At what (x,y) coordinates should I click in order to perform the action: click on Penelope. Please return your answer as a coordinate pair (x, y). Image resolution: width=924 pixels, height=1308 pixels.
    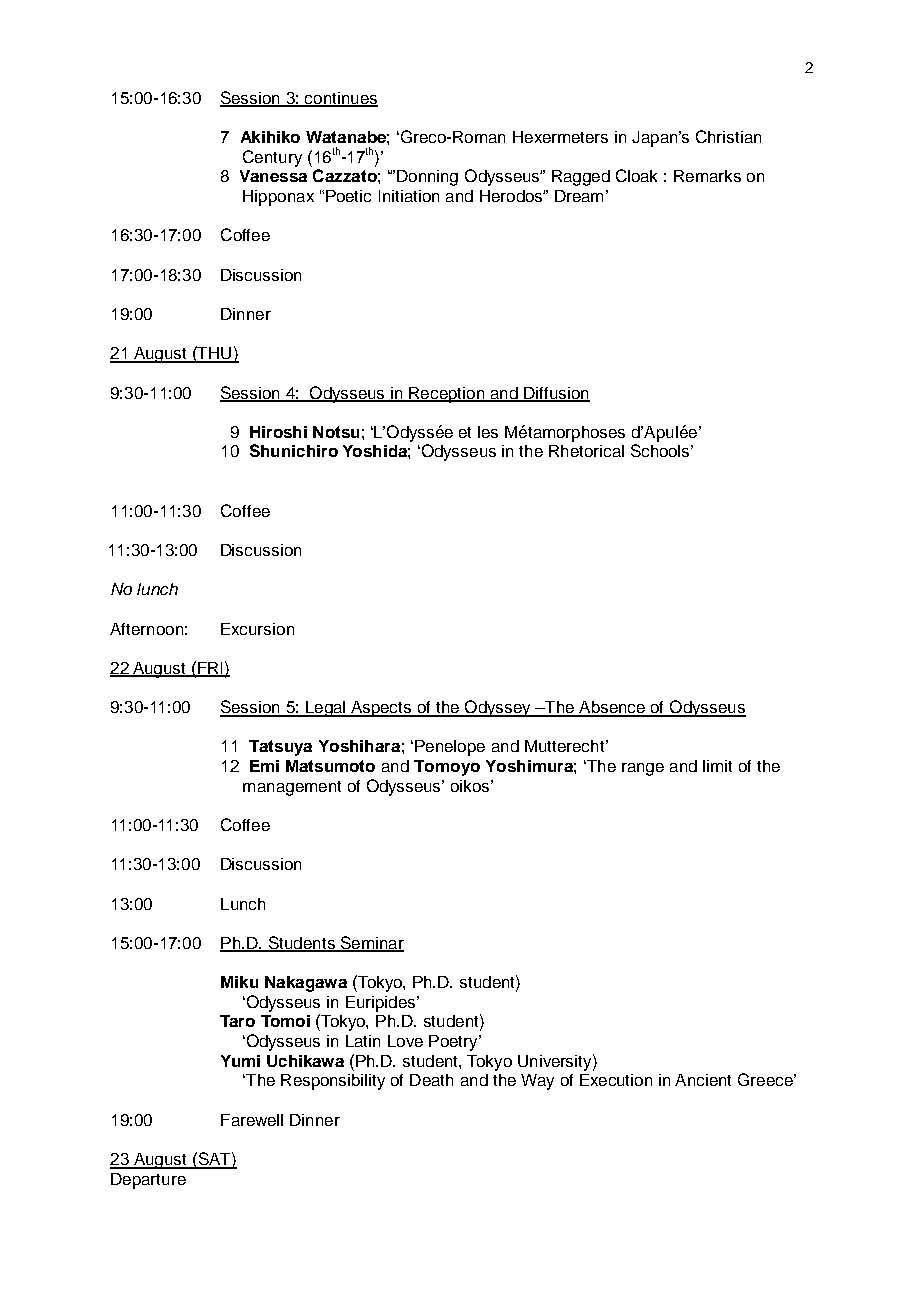
    Looking at the image, I should click on (450, 748).
